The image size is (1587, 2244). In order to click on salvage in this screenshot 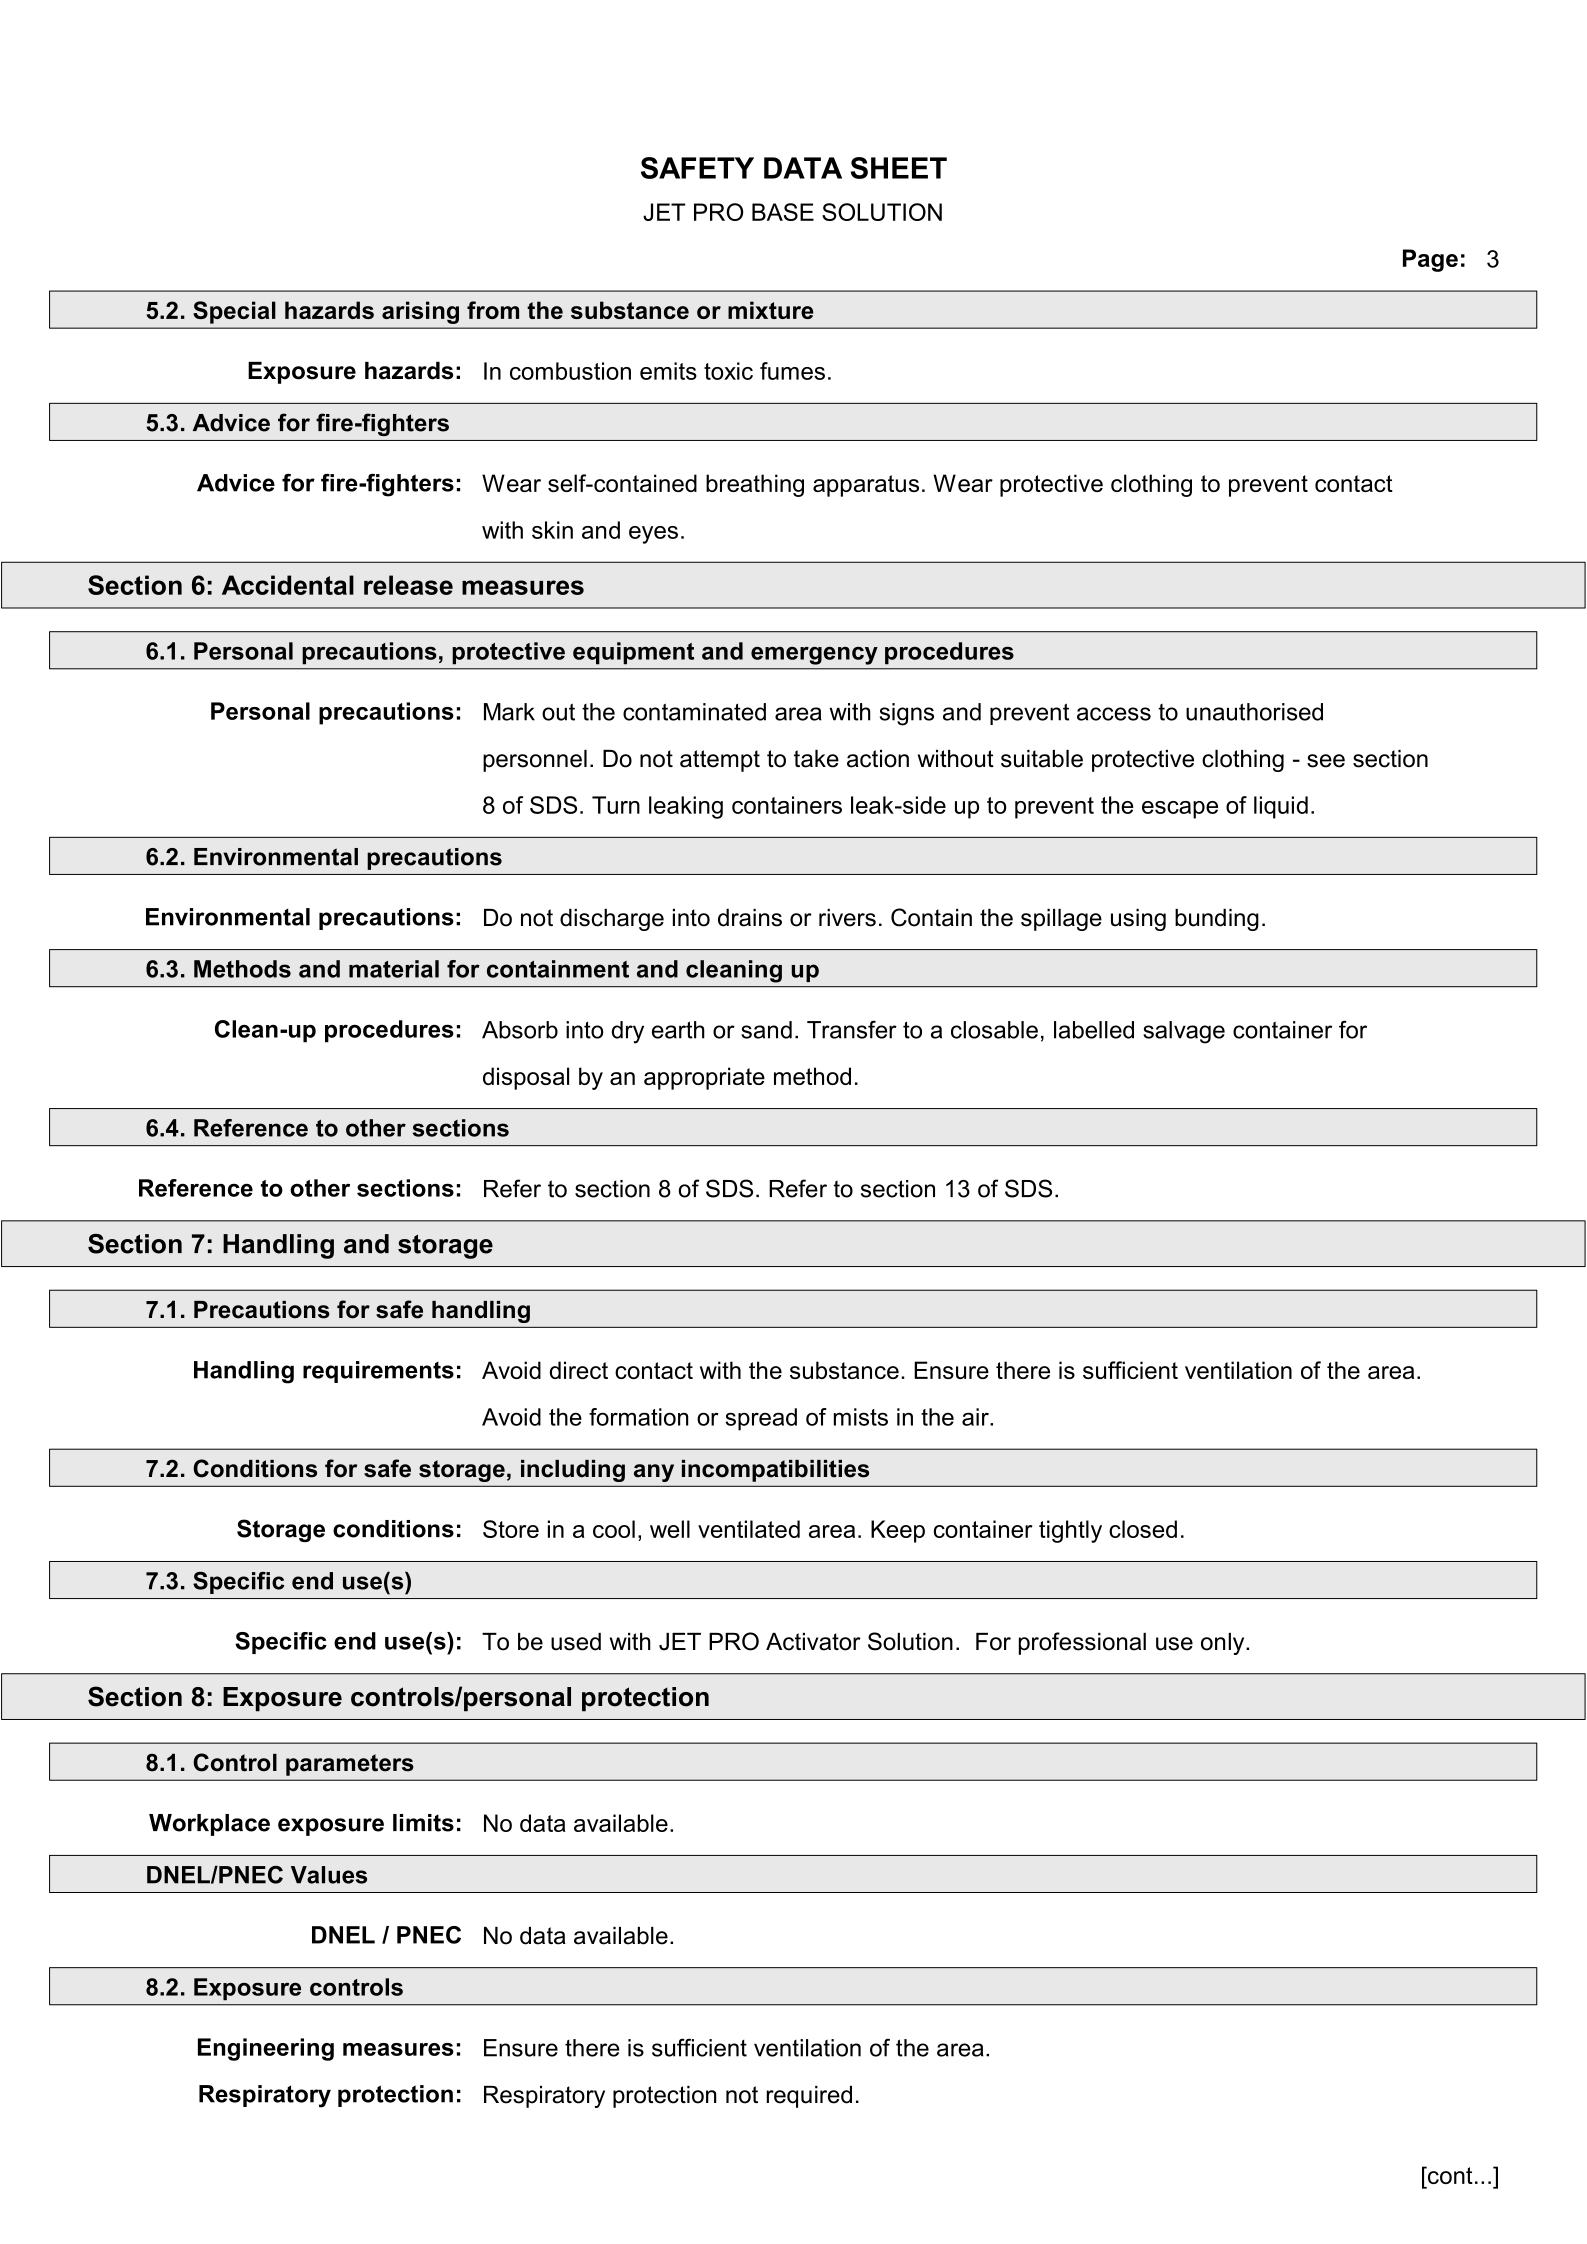, I will do `click(1184, 1032)`.
